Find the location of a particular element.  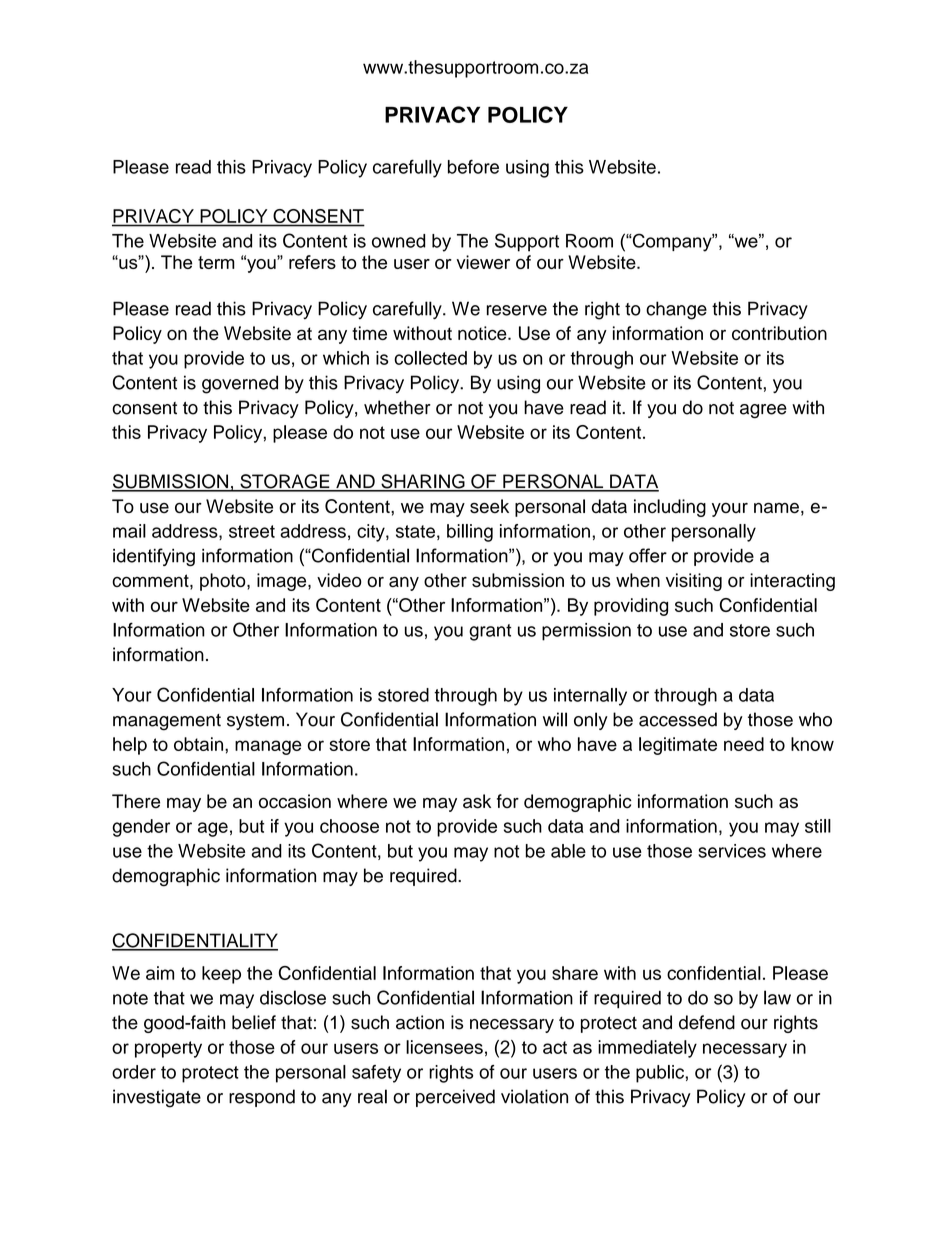

agree is located at coordinates (763, 411).
